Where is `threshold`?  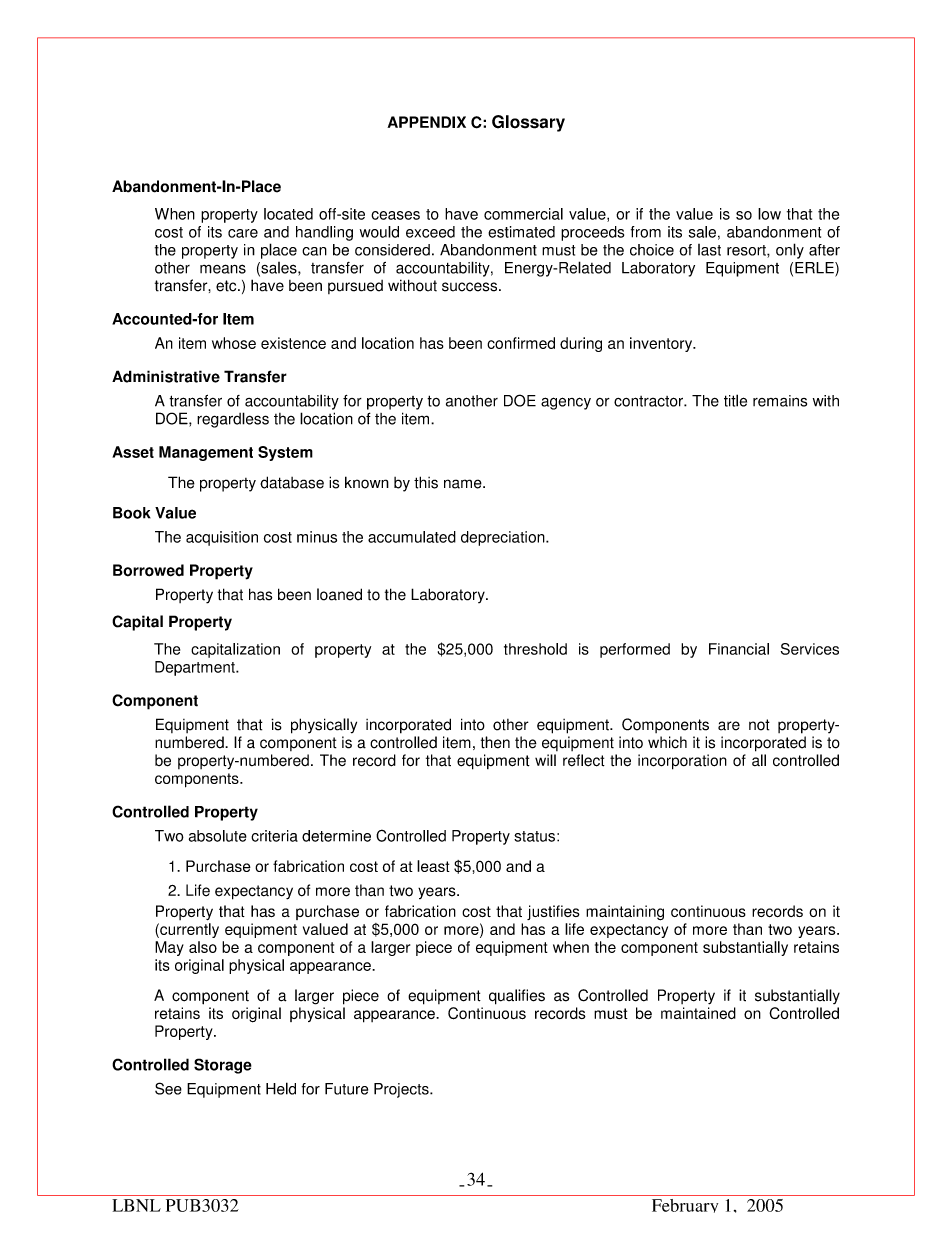
threshold is located at coordinates (535, 649).
